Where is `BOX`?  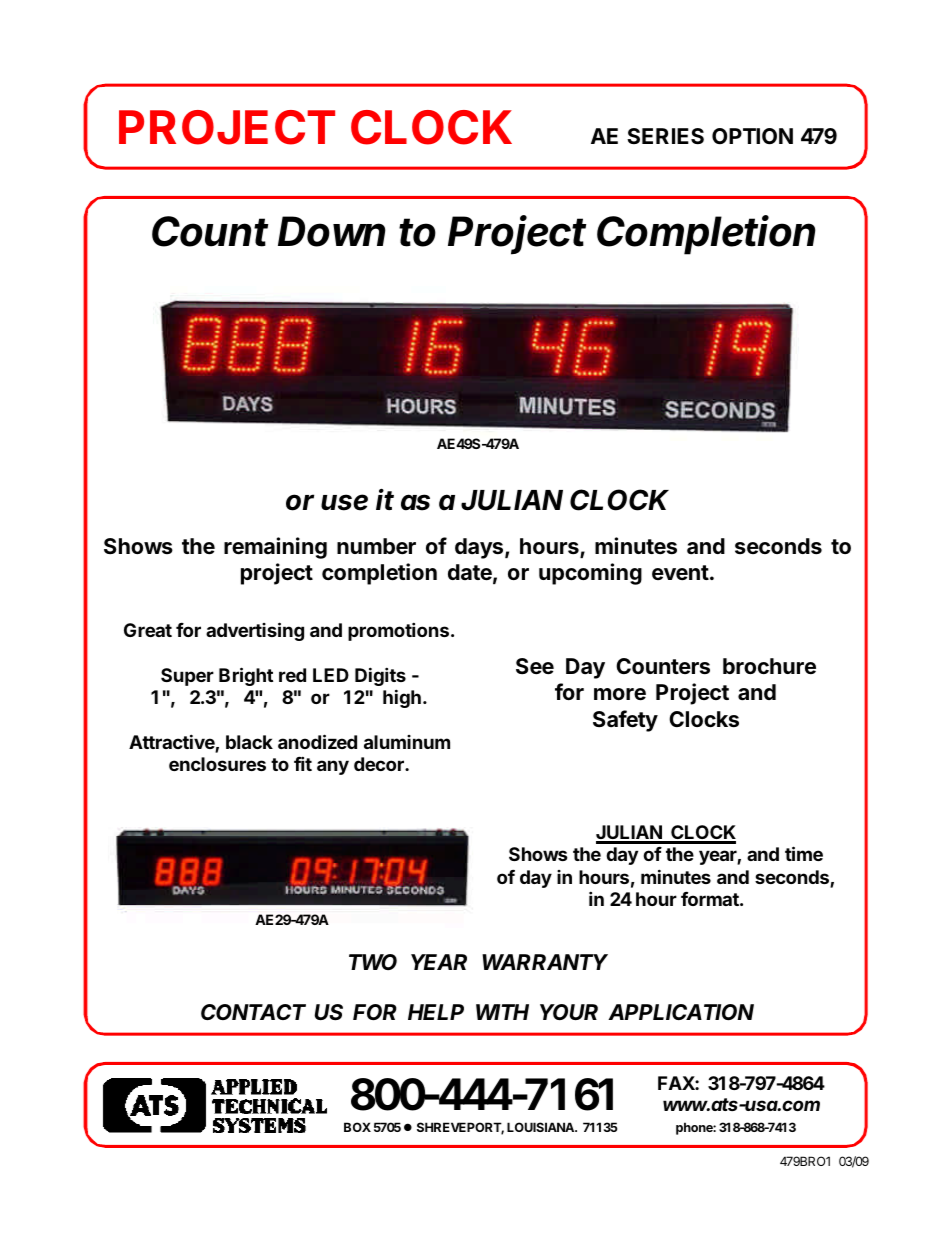 BOX is located at coordinates (357, 1127).
